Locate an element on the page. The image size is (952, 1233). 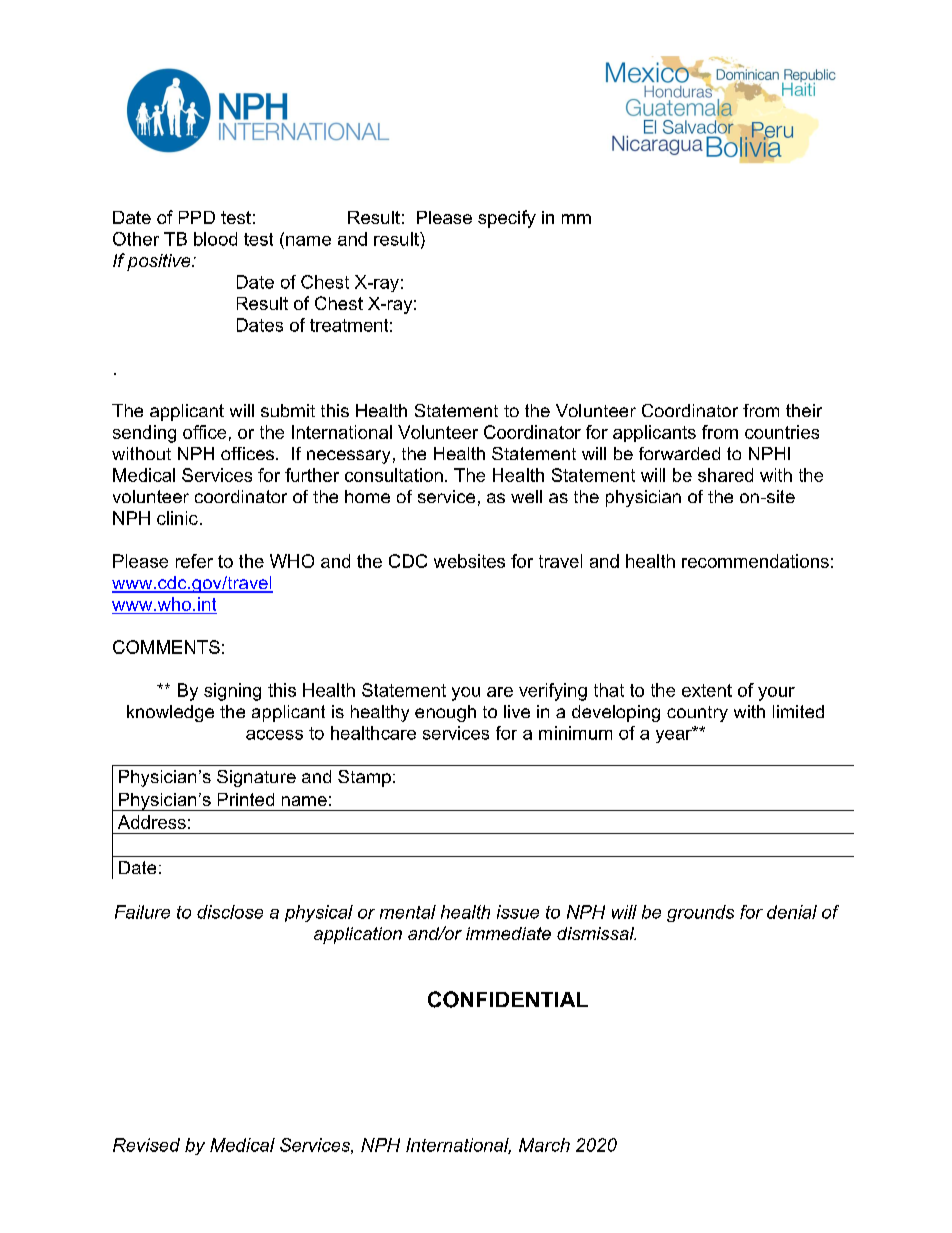
extent is located at coordinates (707, 690).
